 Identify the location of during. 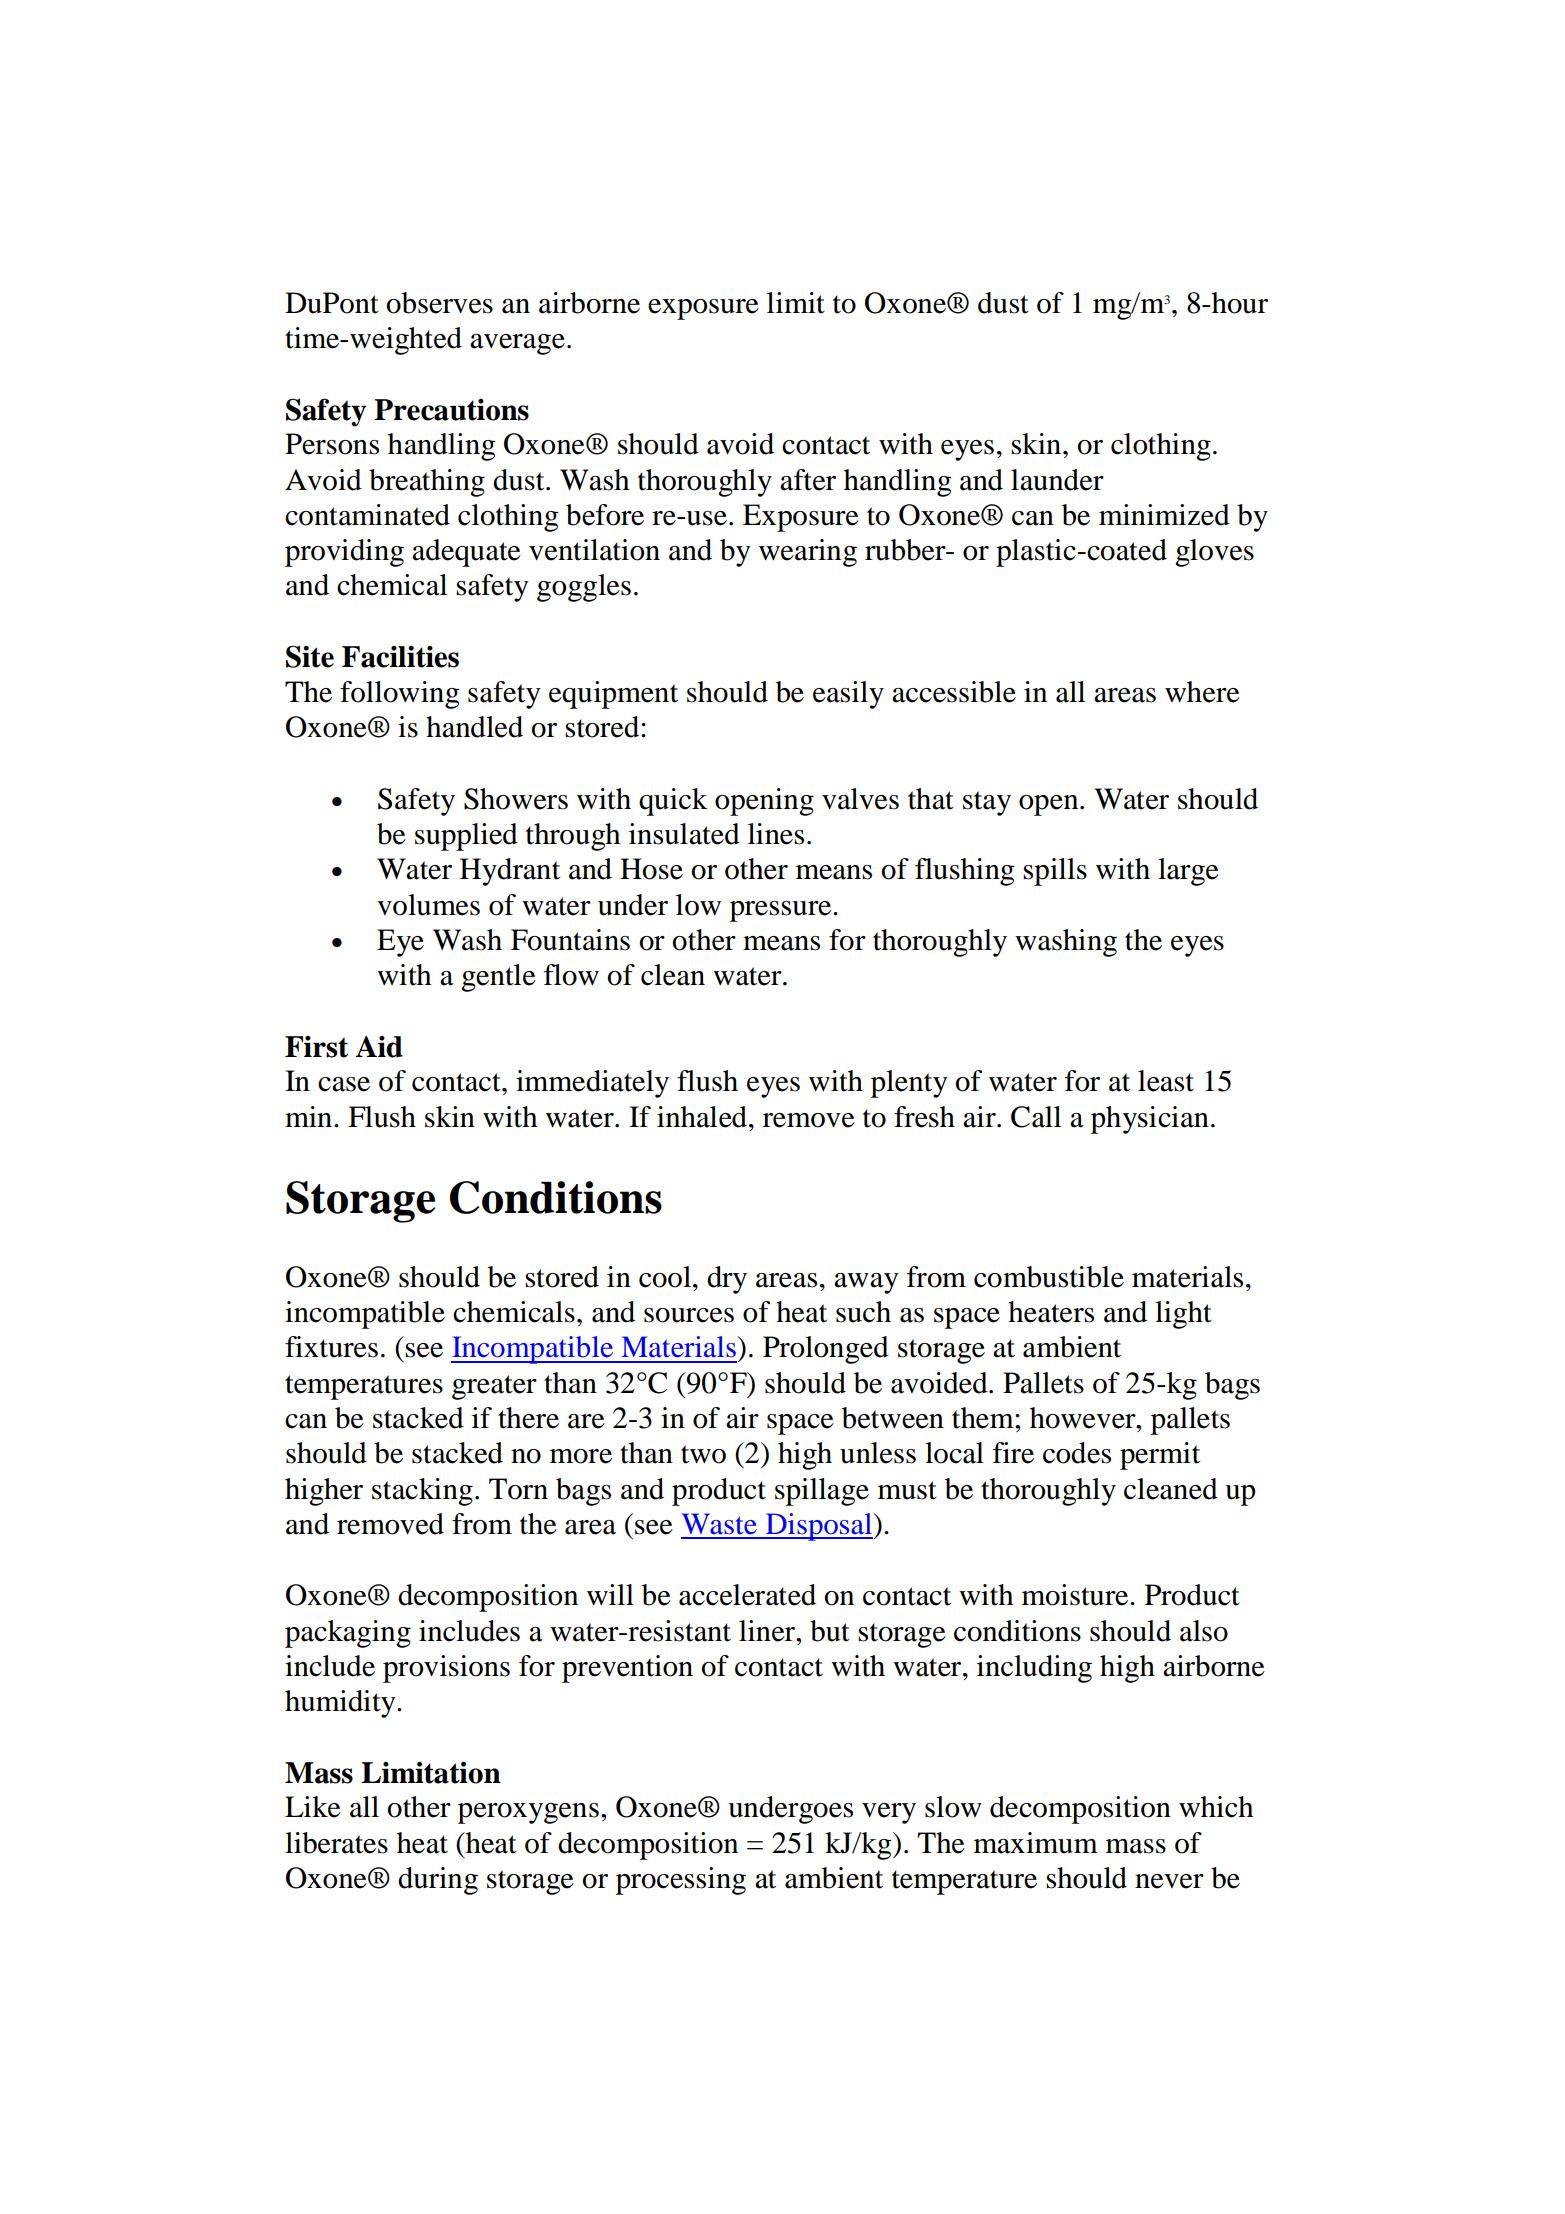
(438, 1881).
